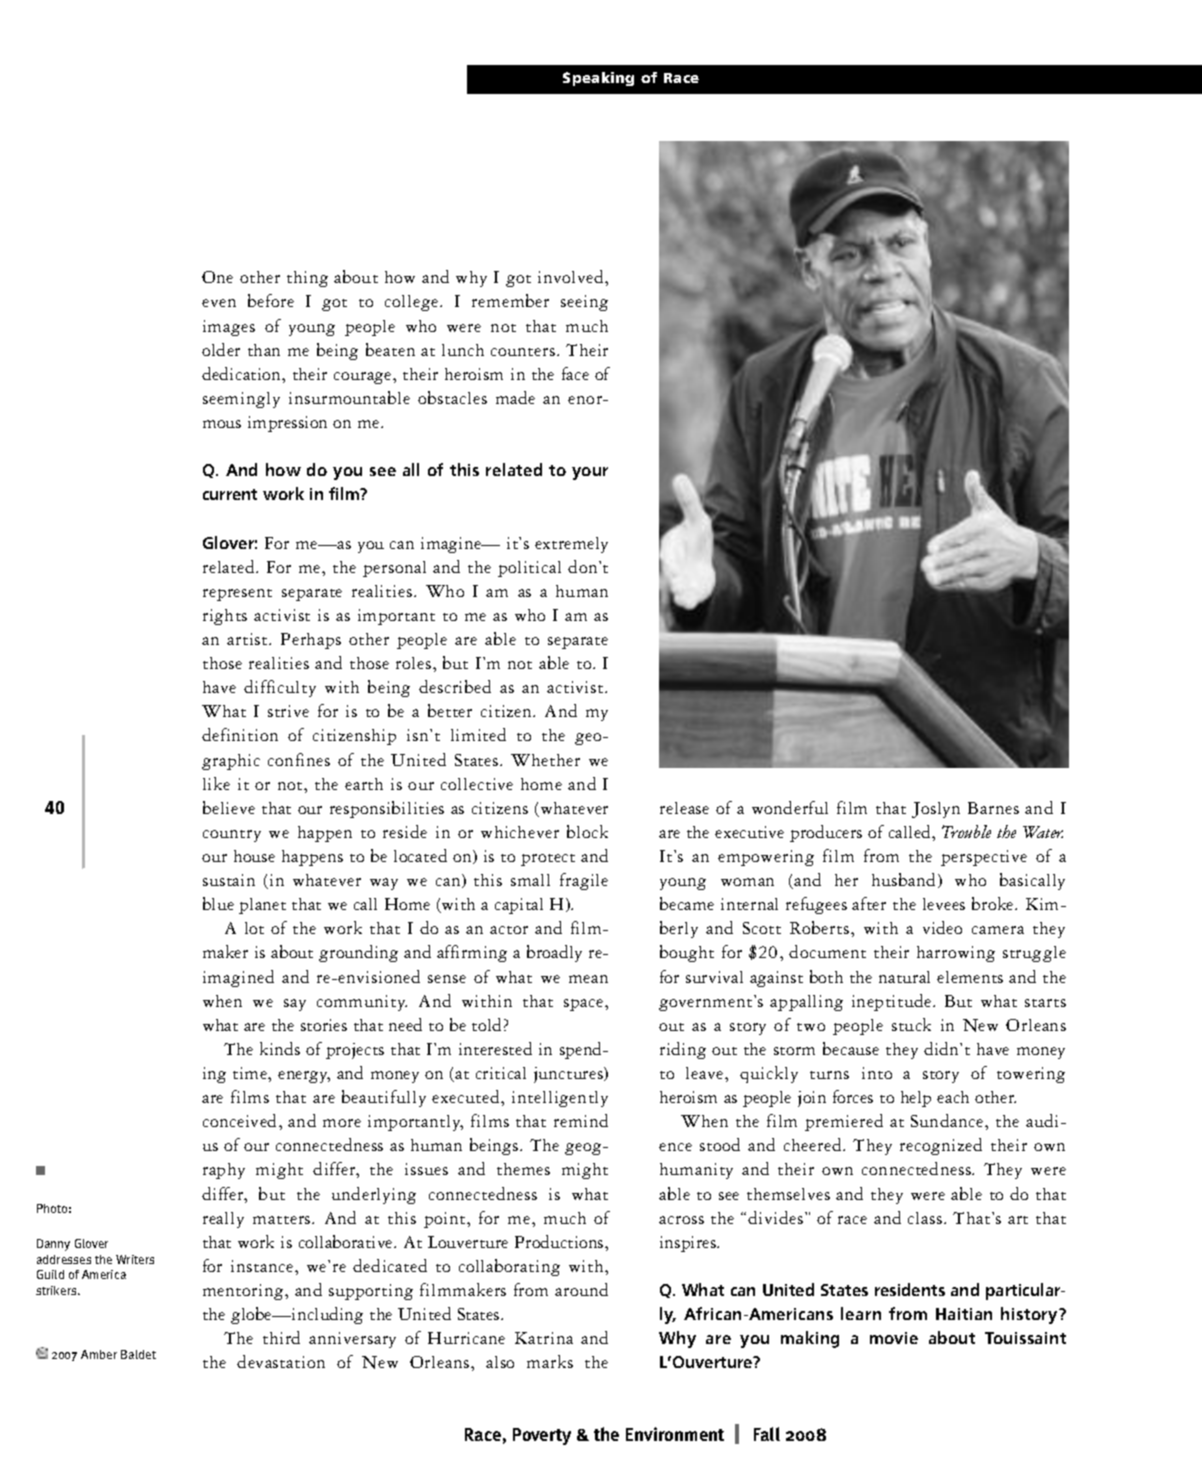  What do you see at coordinates (254, 928) in the document?
I see `lot` at bounding box center [254, 928].
